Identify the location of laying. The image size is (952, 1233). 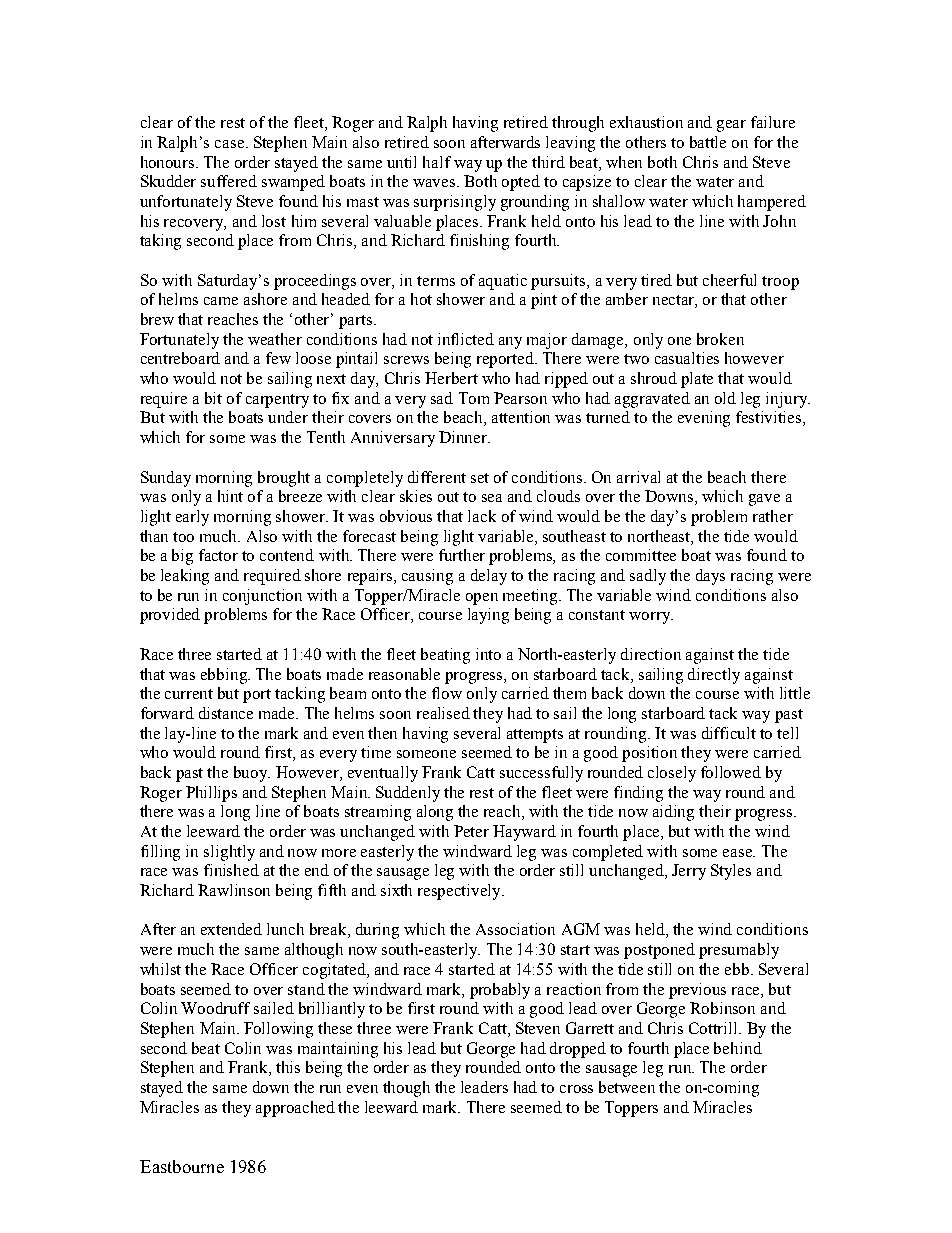
(488, 616).
